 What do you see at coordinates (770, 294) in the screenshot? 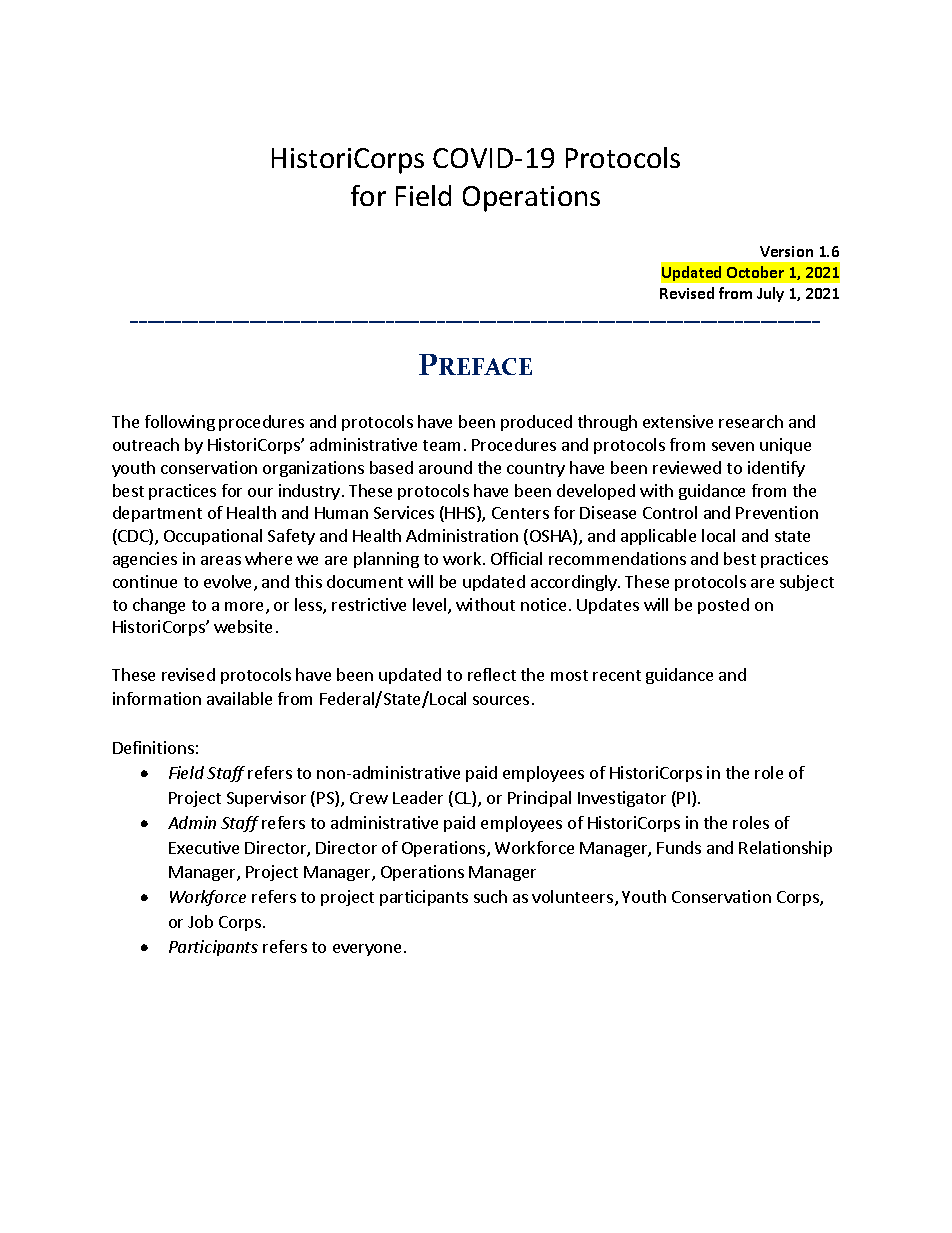
I see `July` at bounding box center [770, 294].
